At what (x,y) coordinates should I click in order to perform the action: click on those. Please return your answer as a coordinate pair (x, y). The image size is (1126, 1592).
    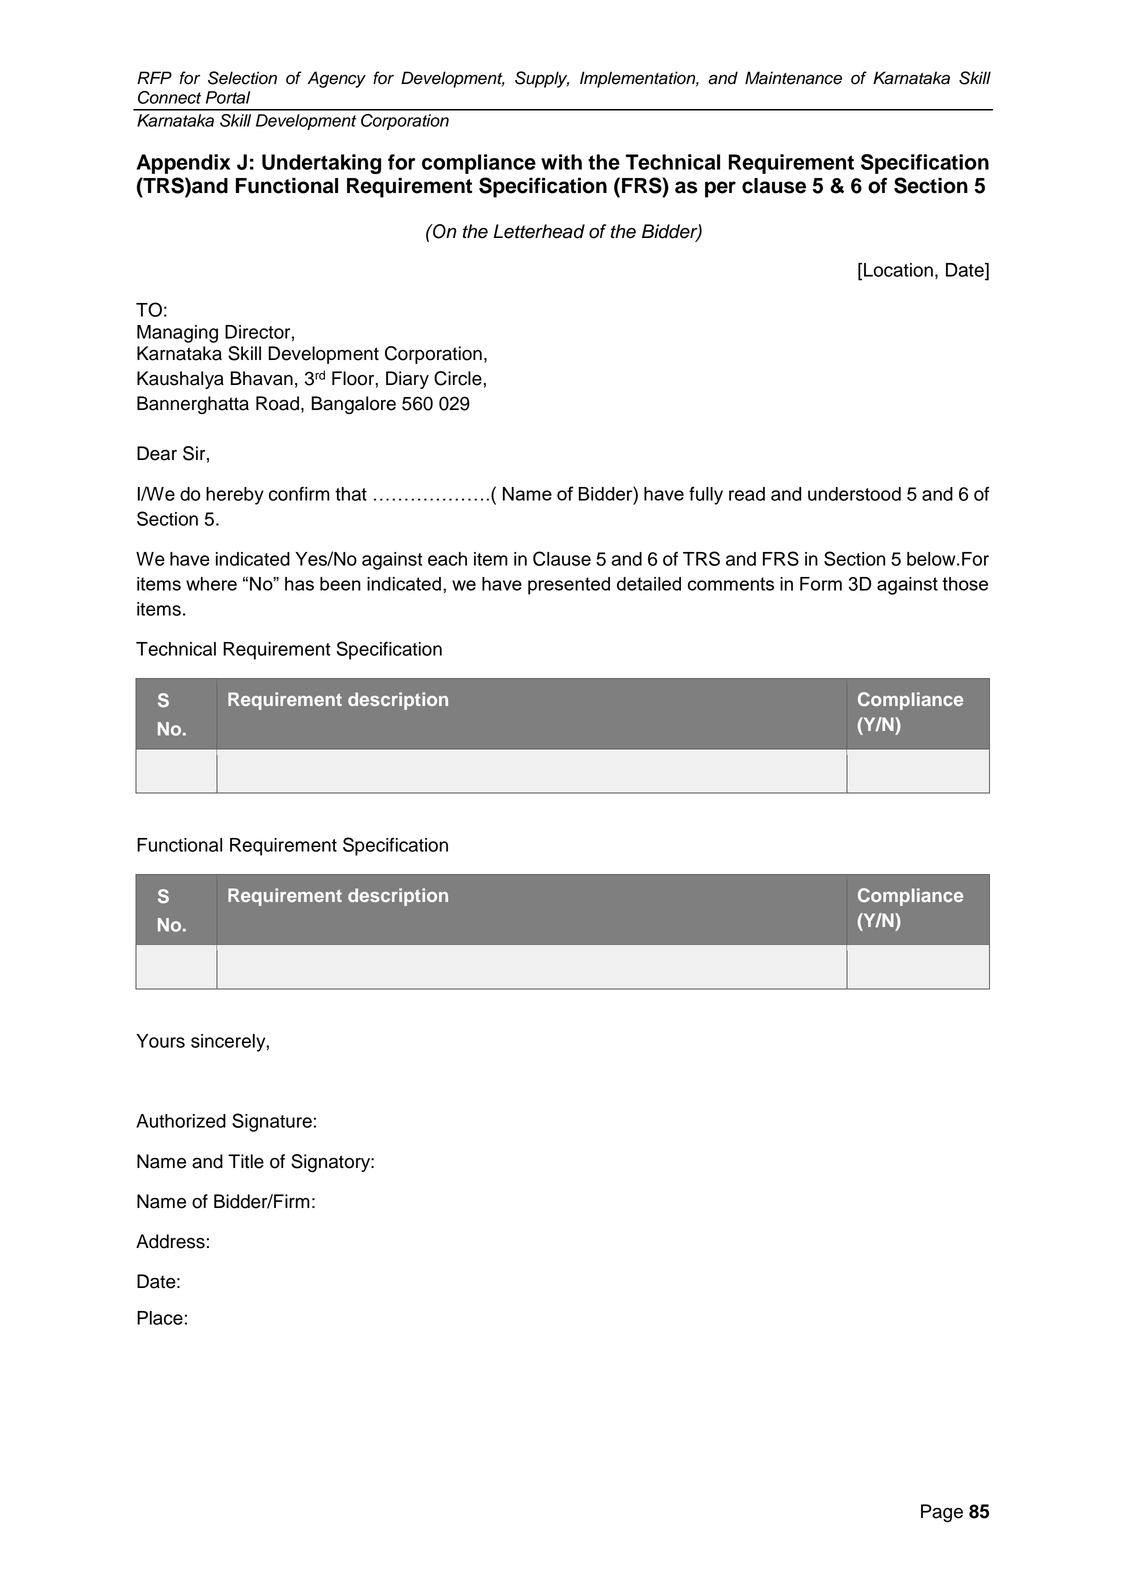
    Looking at the image, I should click on (965, 584).
